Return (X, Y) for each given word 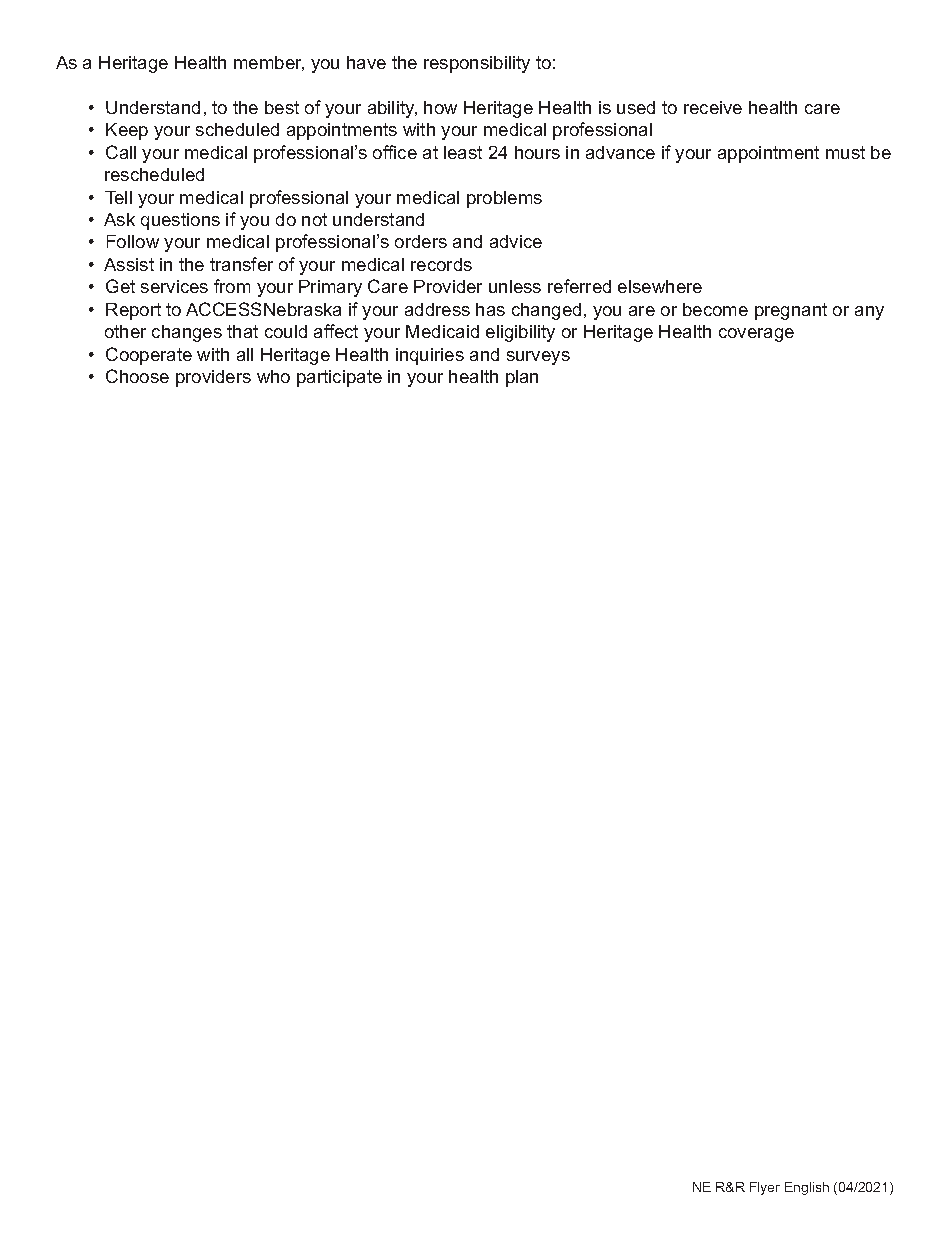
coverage (756, 335)
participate (339, 378)
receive (713, 107)
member (269, 63)
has (490, 309)
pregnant (791, 311)
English (807, 1188)
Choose (137, 376)
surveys (538, 358)
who (273, 376)
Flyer (765, 1188)
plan (522, 378)
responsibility (477, 64)
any (869, 313)
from (232, 286)
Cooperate (149, 356)
